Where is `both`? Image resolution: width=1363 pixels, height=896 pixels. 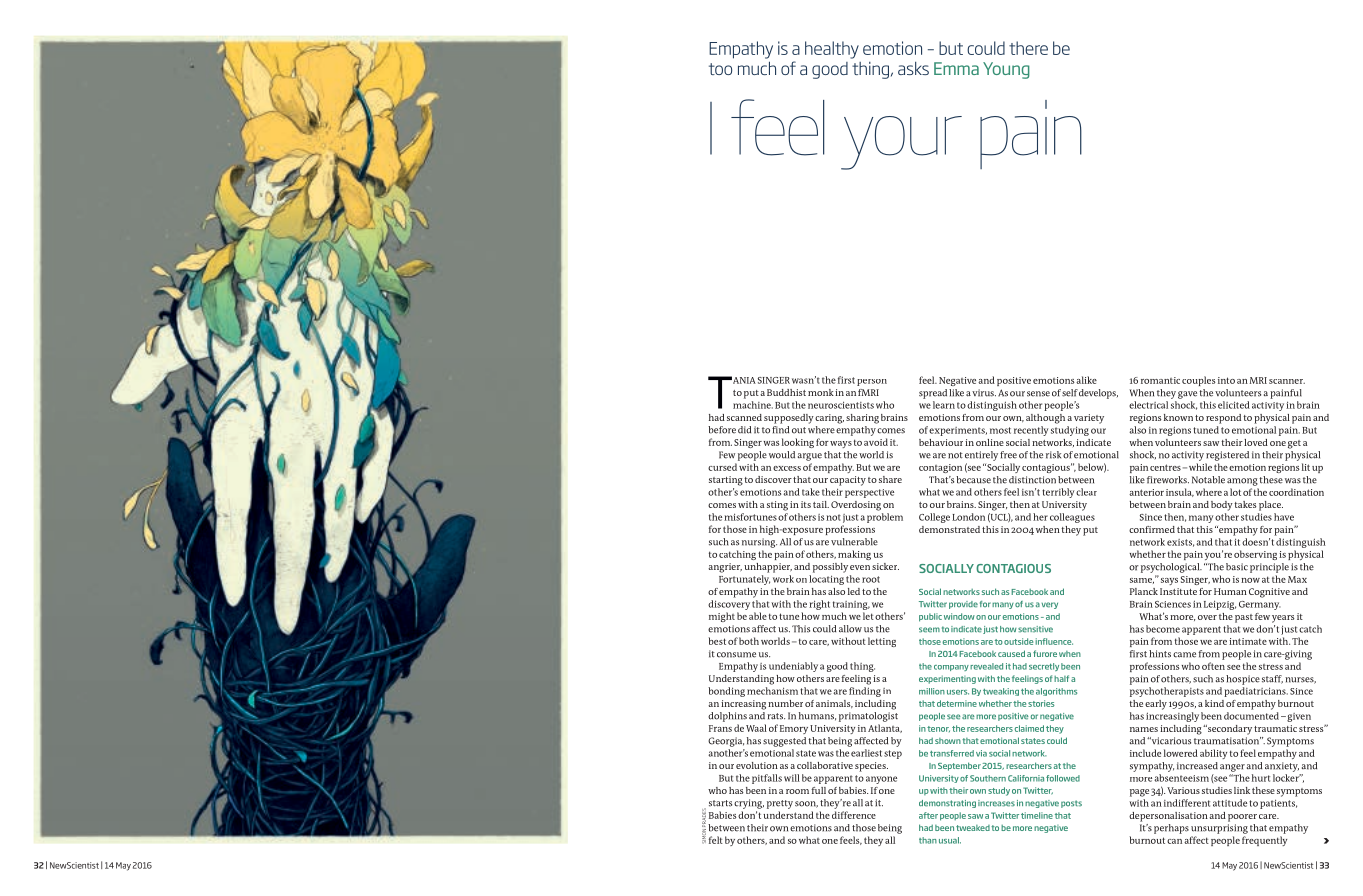
both is located at coordinates (749, 641).
